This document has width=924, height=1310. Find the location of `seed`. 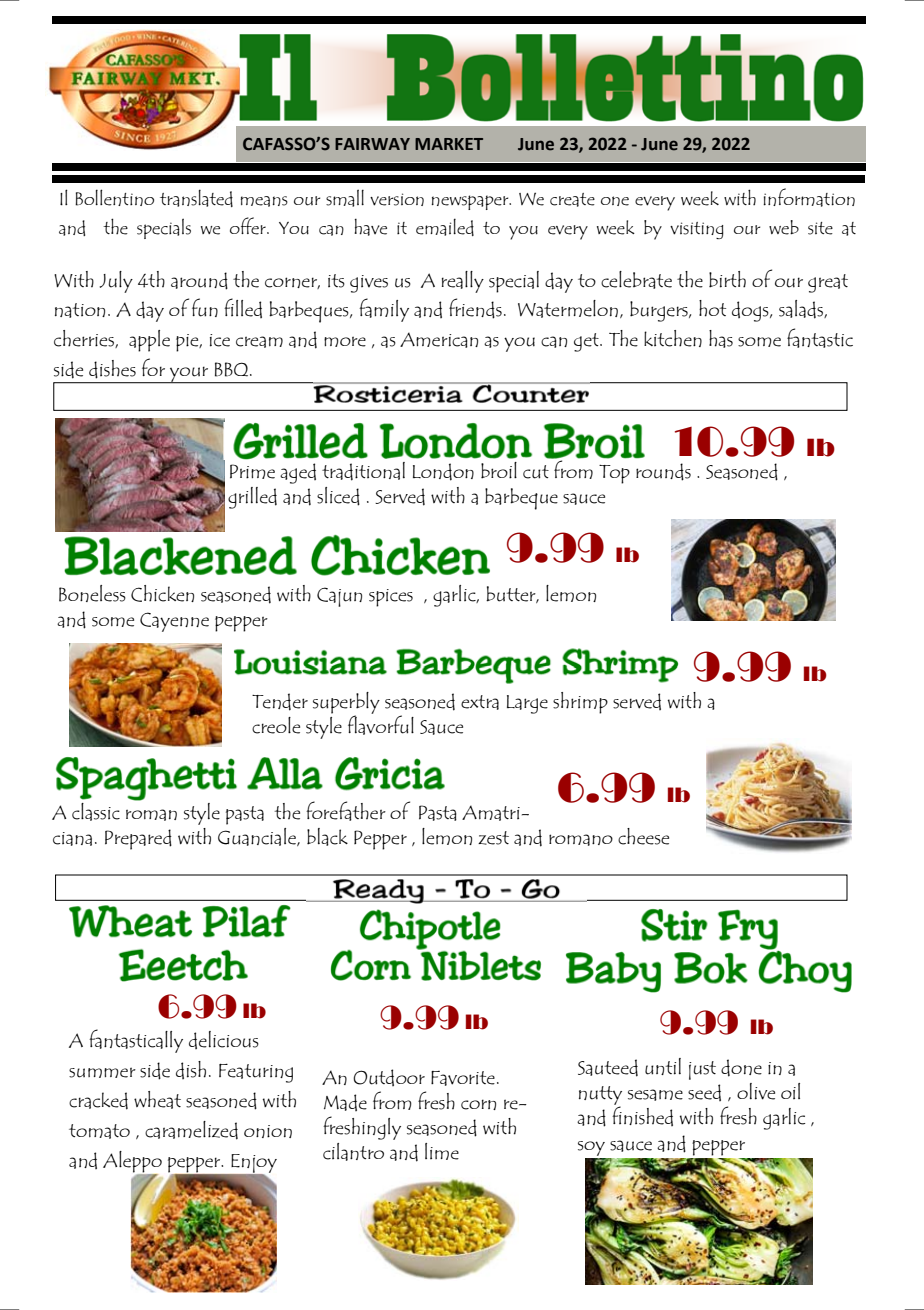

seed is located at coordinates (704, 1092).
